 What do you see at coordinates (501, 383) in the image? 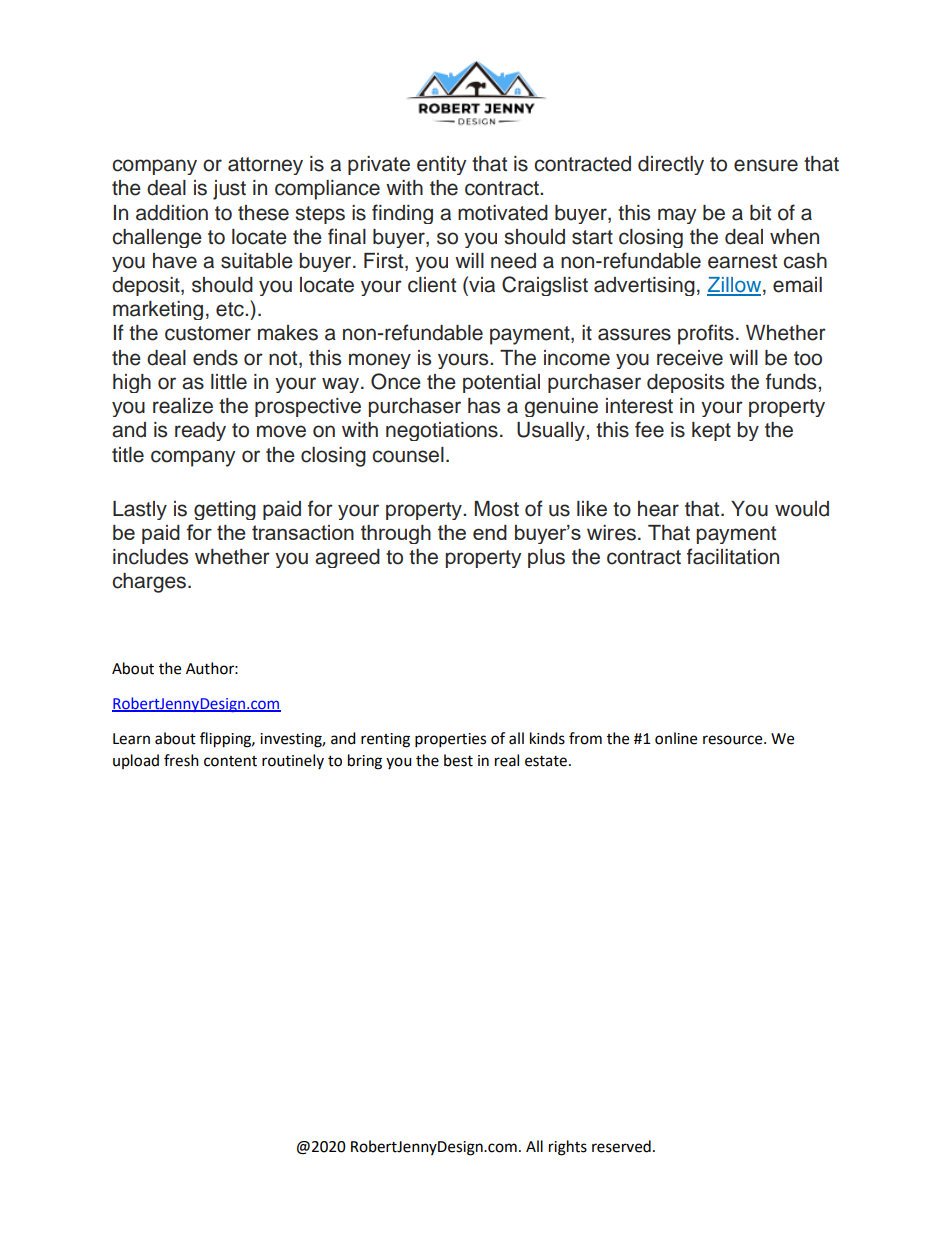
I see `potential` at bounding box center [501, 383].
